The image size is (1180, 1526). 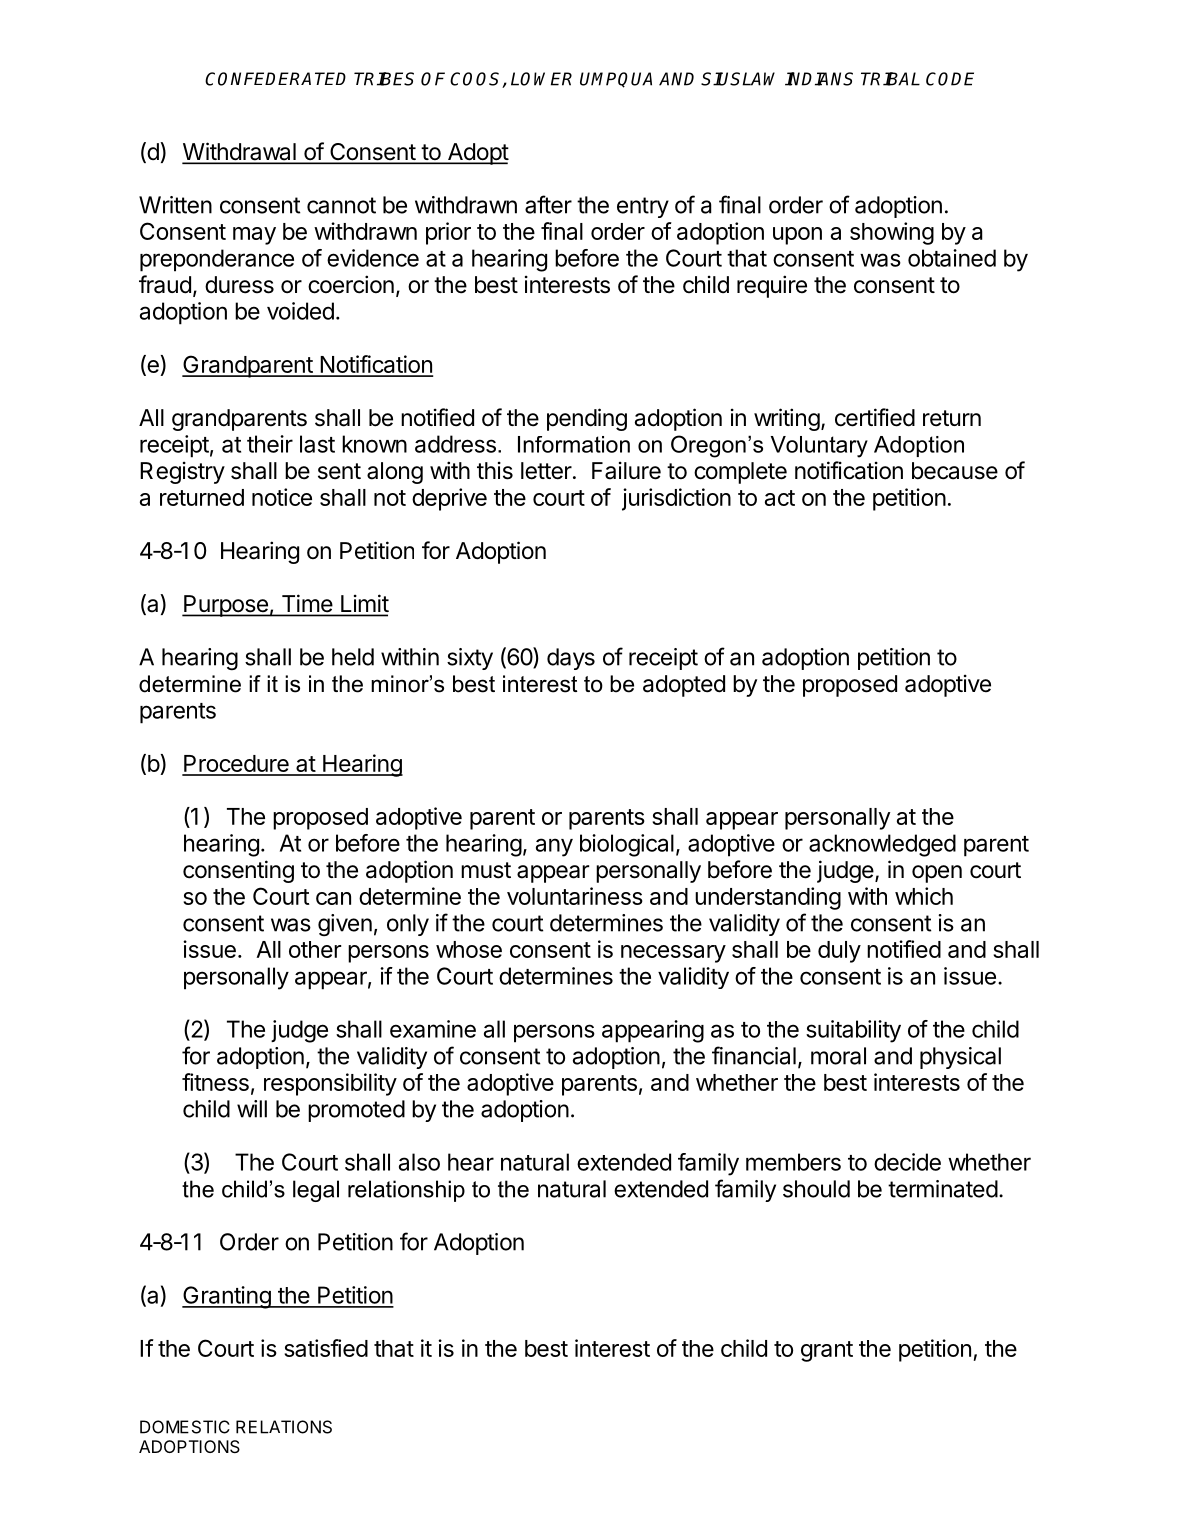 What do you see at coordinates (341, 205) in the image?
I see `cannot` at bounding box center [341, 205].
